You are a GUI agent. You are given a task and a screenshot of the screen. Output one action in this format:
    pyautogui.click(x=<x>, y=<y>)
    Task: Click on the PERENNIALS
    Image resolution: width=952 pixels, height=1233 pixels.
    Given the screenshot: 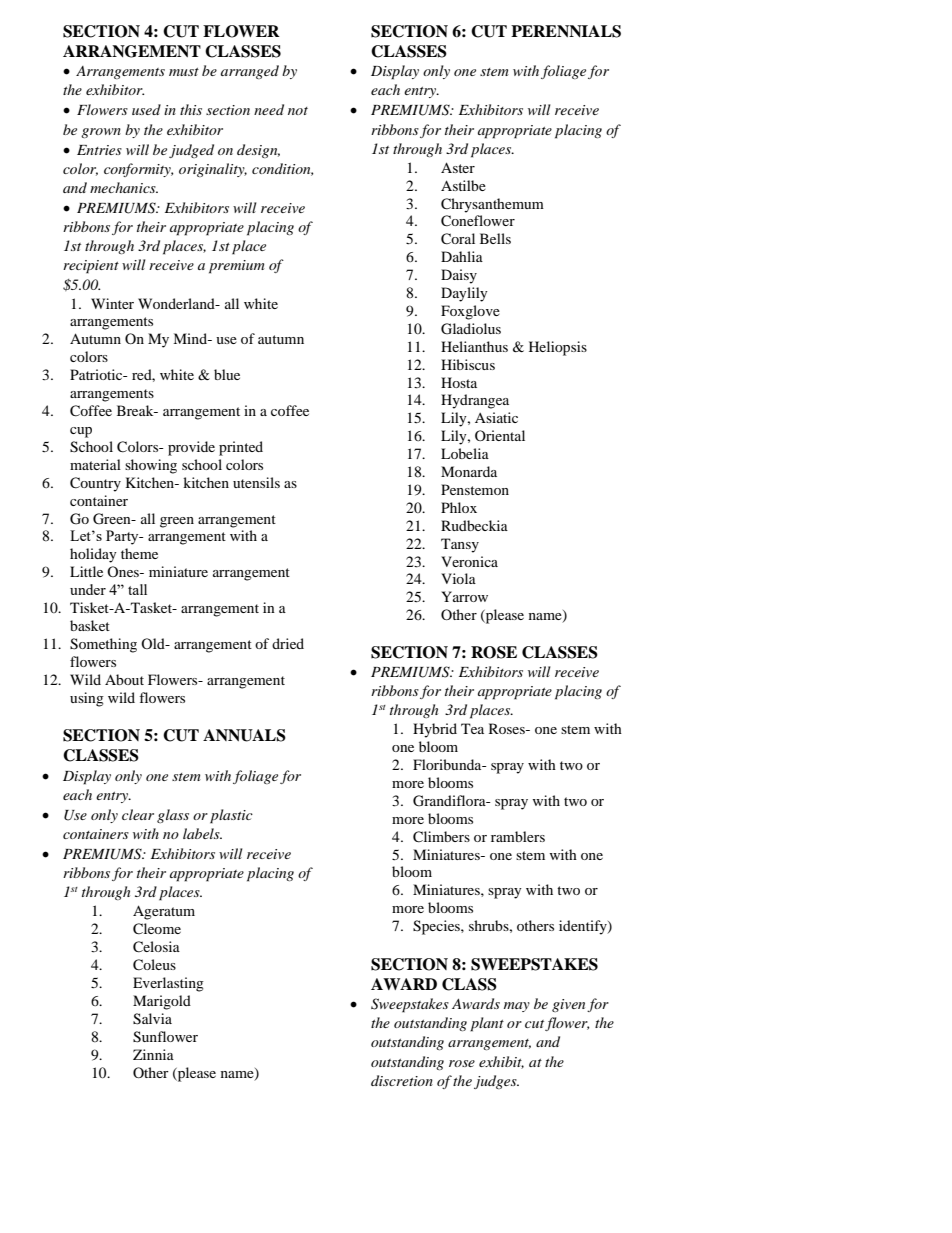 What is the action you would take?
    pyautogui.click(x=566, y=31)
